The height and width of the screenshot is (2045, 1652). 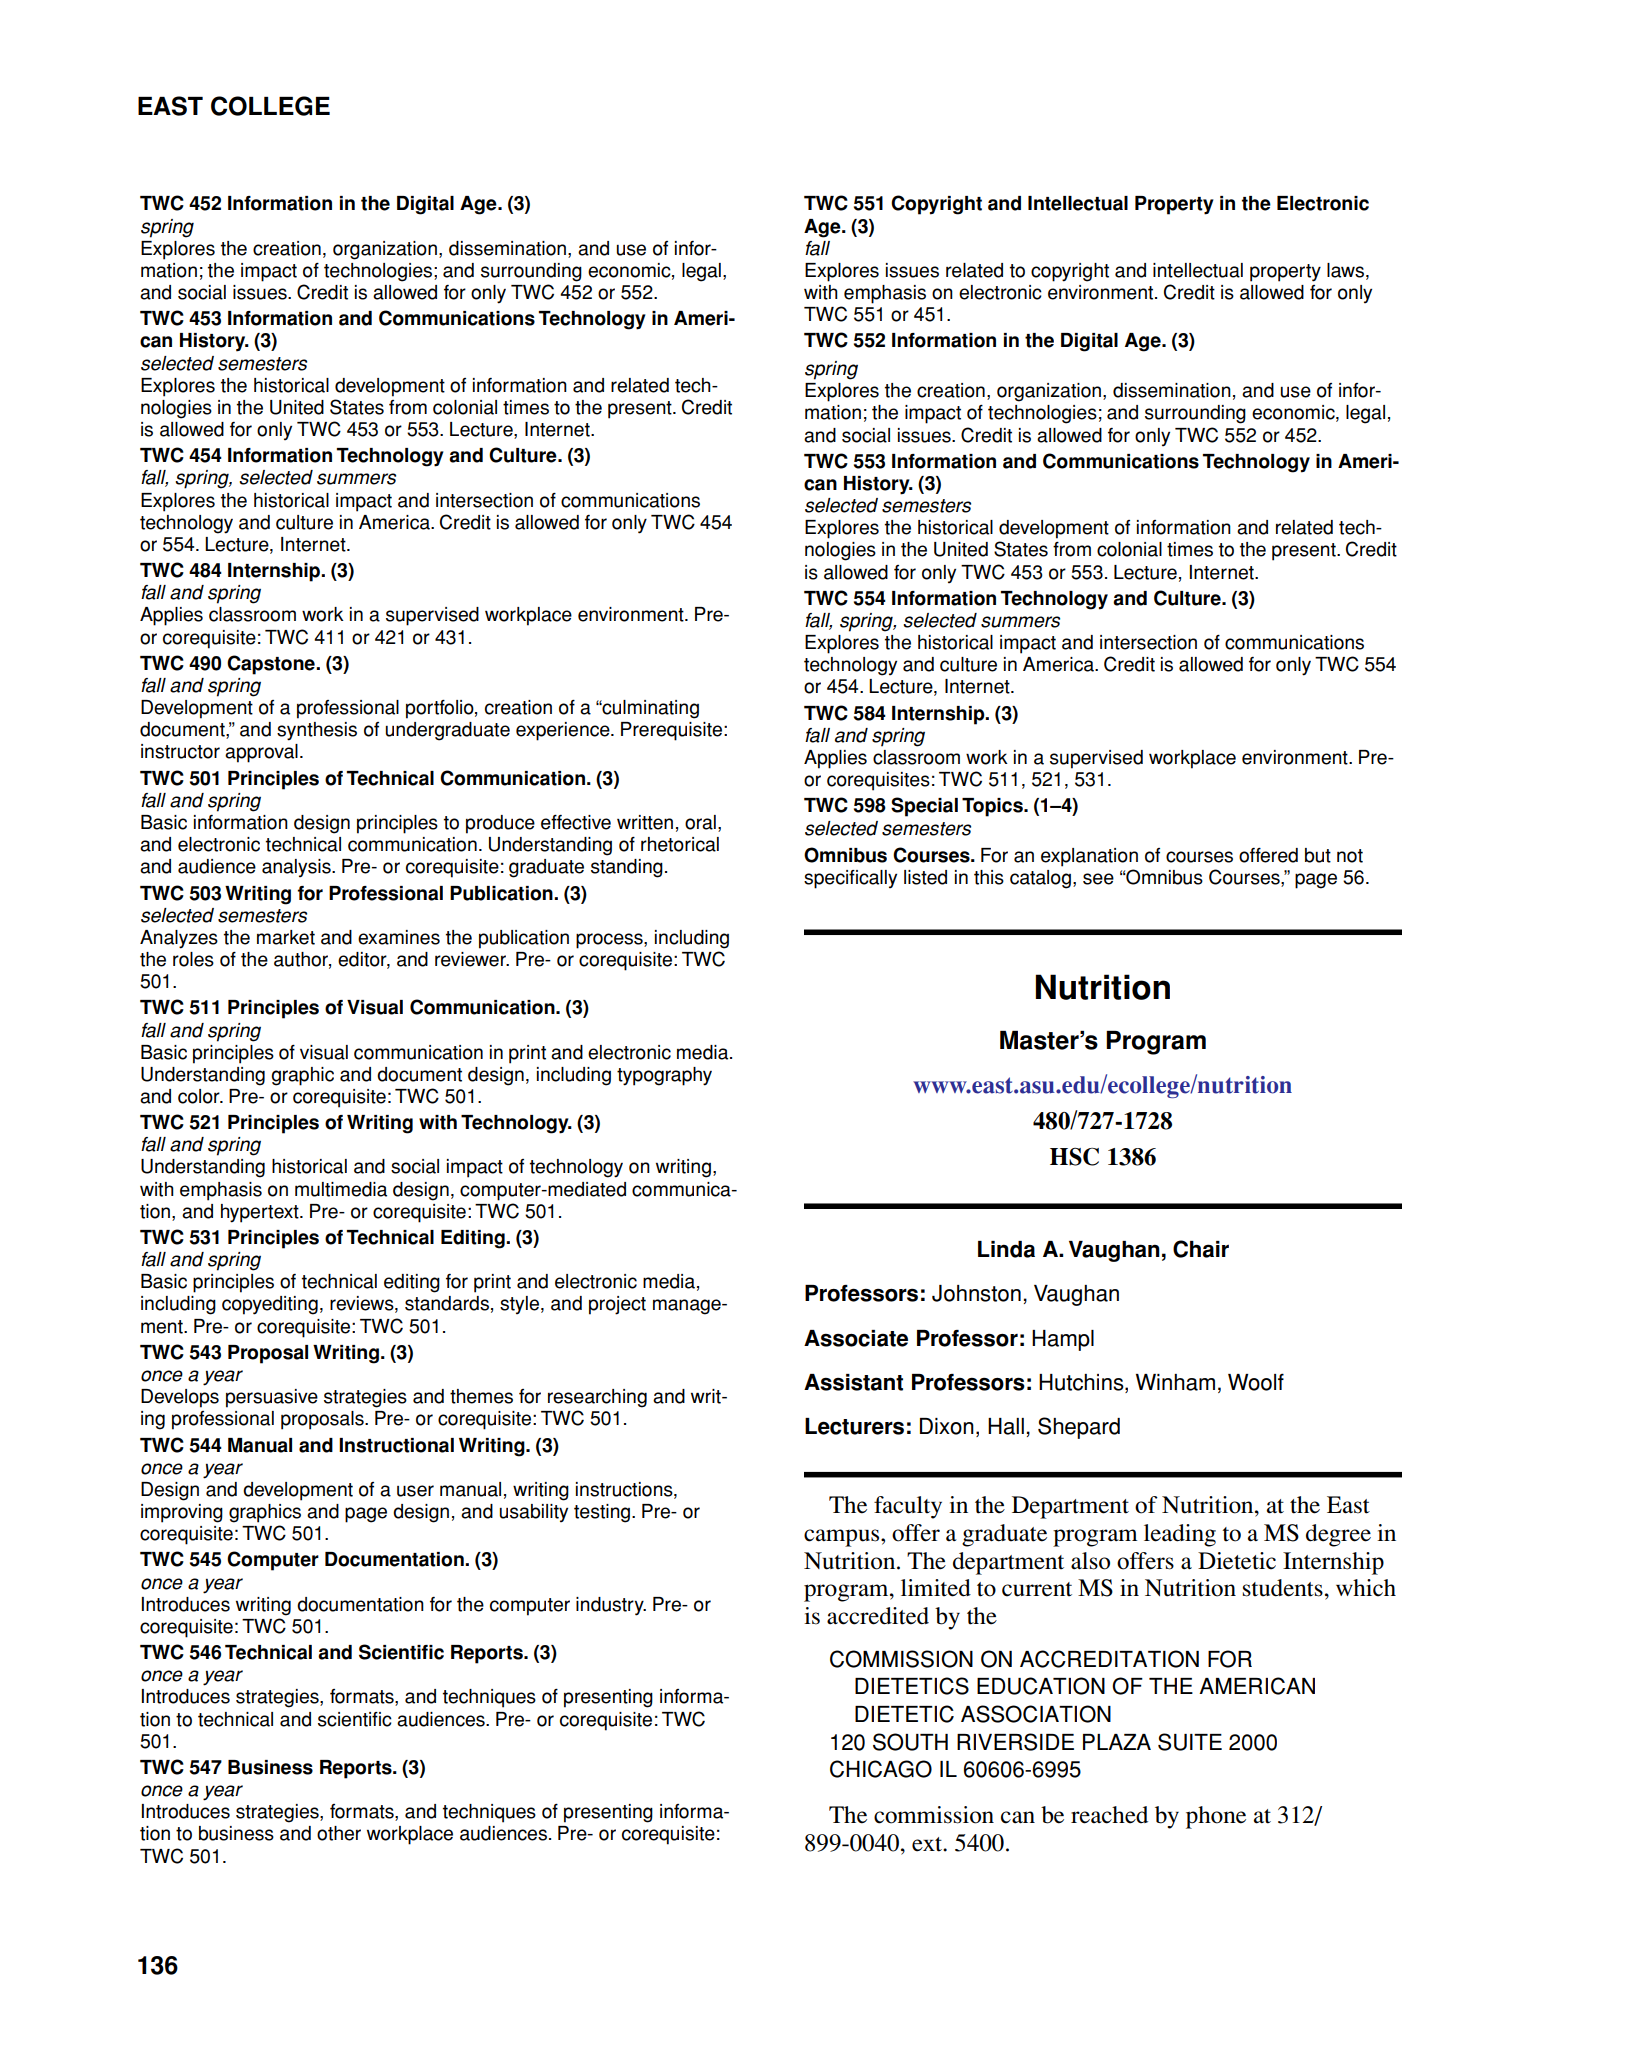 I want to click on CHICAGO, so click(x=881, y=1769).
